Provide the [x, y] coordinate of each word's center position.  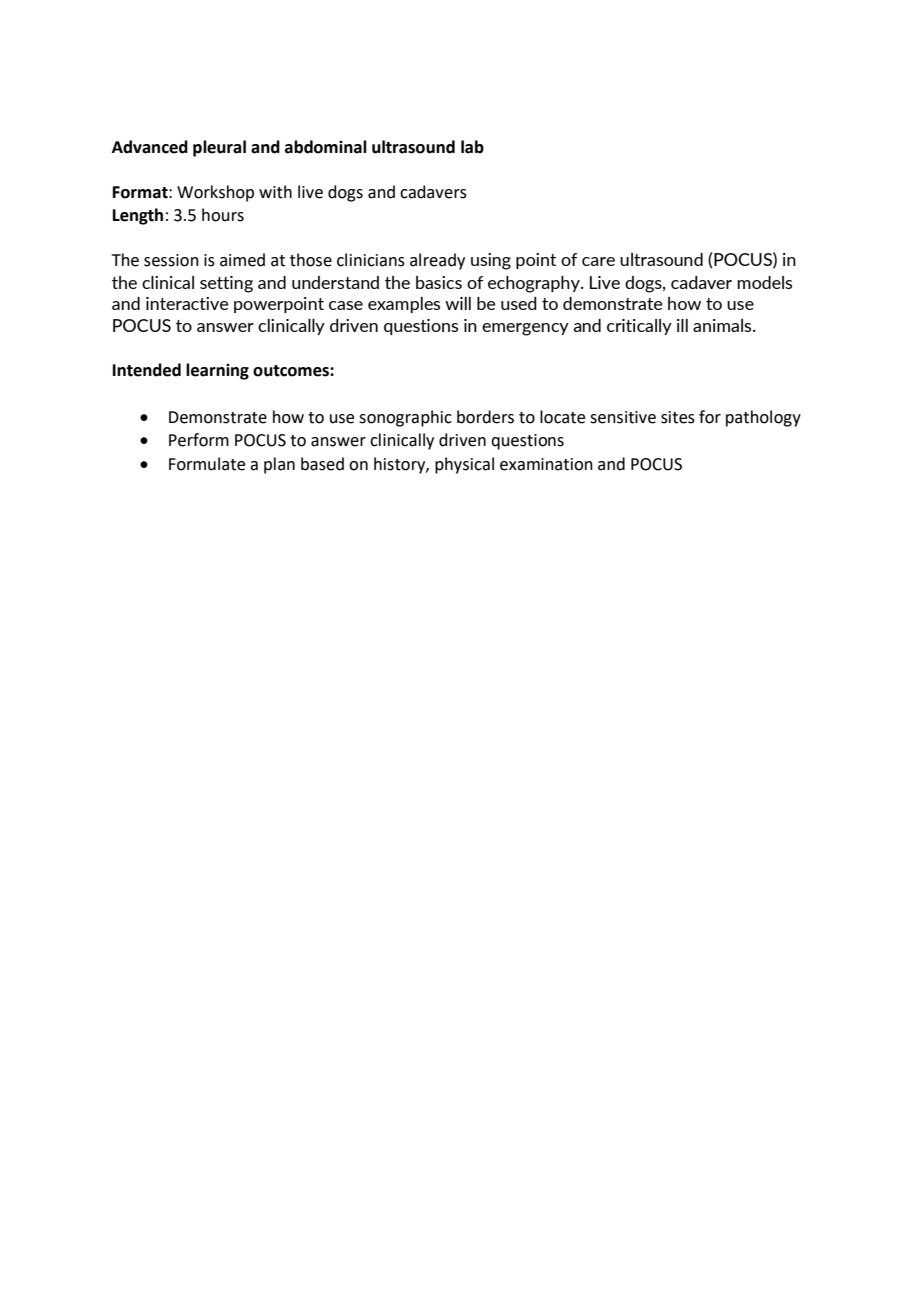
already [437, 261]
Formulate [207, 464]
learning [217, 371]
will [458, 303]
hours [223, 215]
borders [485, 417]
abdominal [326, 147]
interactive [187, 303]
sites [678, 417]
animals [723, 325]
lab [472, 147]
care [598, 261]
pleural [219, 148]
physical [464, 465]
